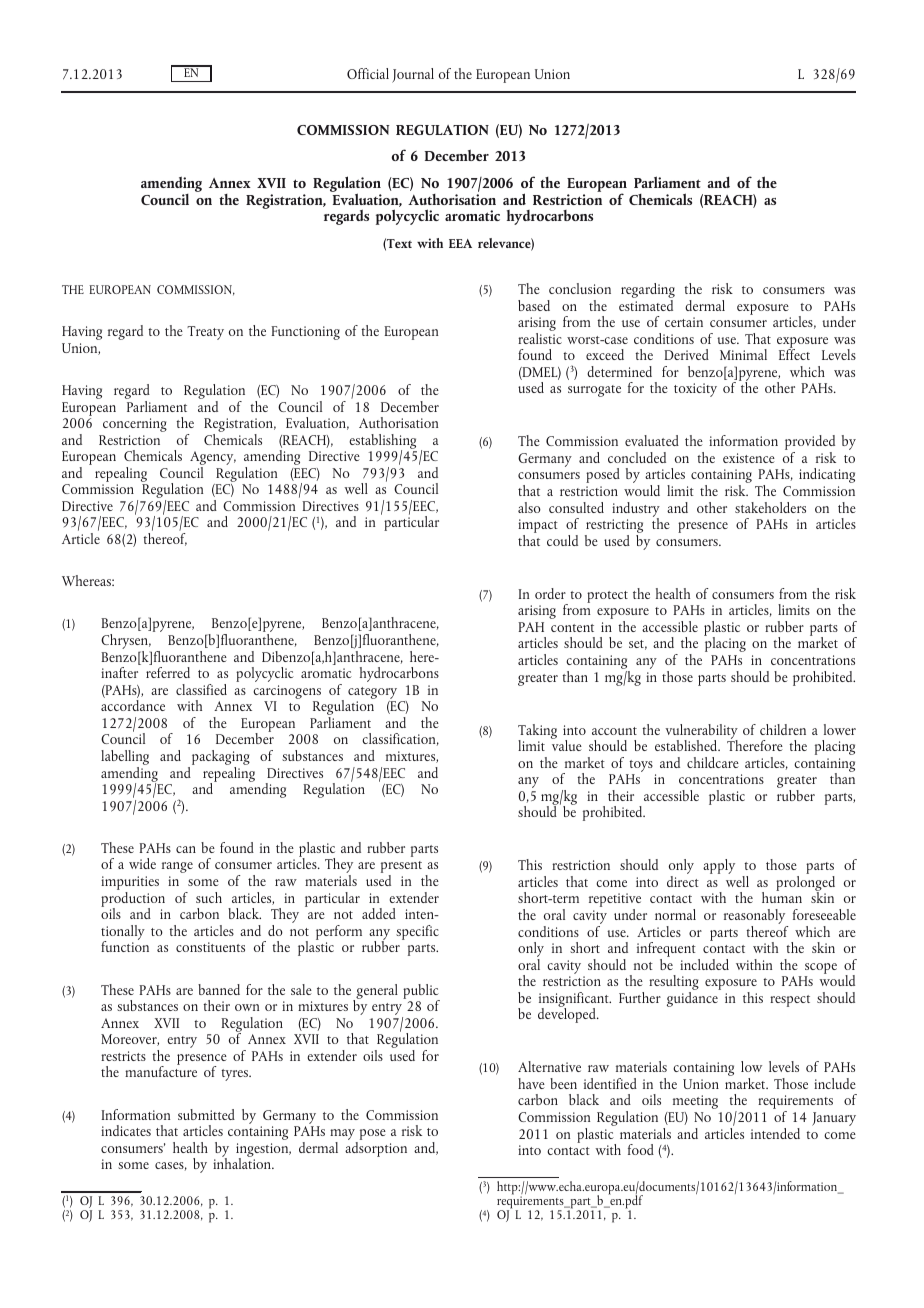 This document has width=924, height=1308. What do you see at coordinates (206, 1114) in the document?
I see `submitted` at bounding box center [206, 1114].
